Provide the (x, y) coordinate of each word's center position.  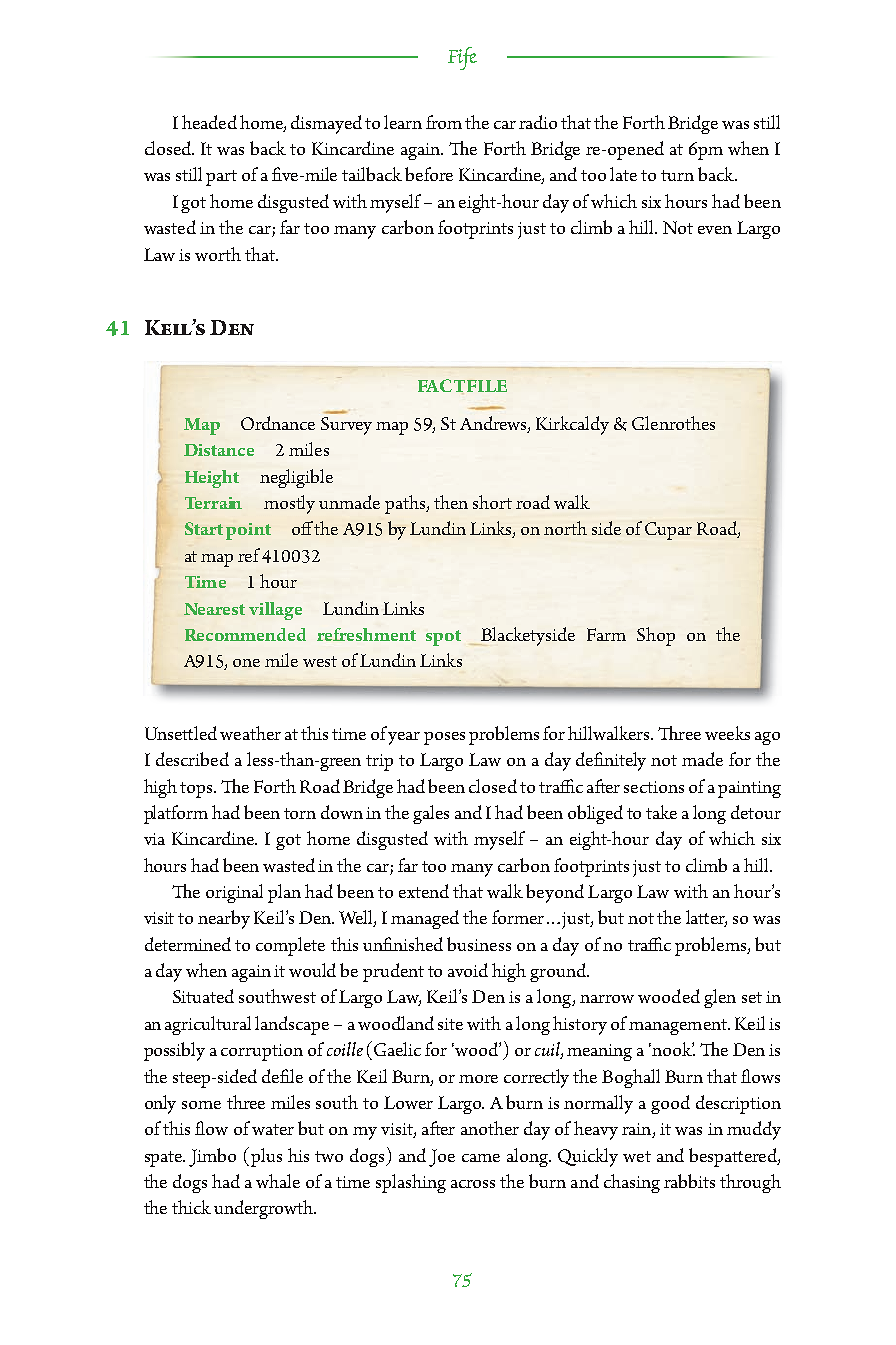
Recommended (245, 634)
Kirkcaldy (572, 425)
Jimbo (212, 1157)
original (234, 893)
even (715, 230)
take (661, 812)
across (473, 1184)
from (444, 122)
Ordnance (278, 423)
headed (209, 122)
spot (443, 638)
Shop (656, 636)
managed (425, 919)
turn (677, 175)
